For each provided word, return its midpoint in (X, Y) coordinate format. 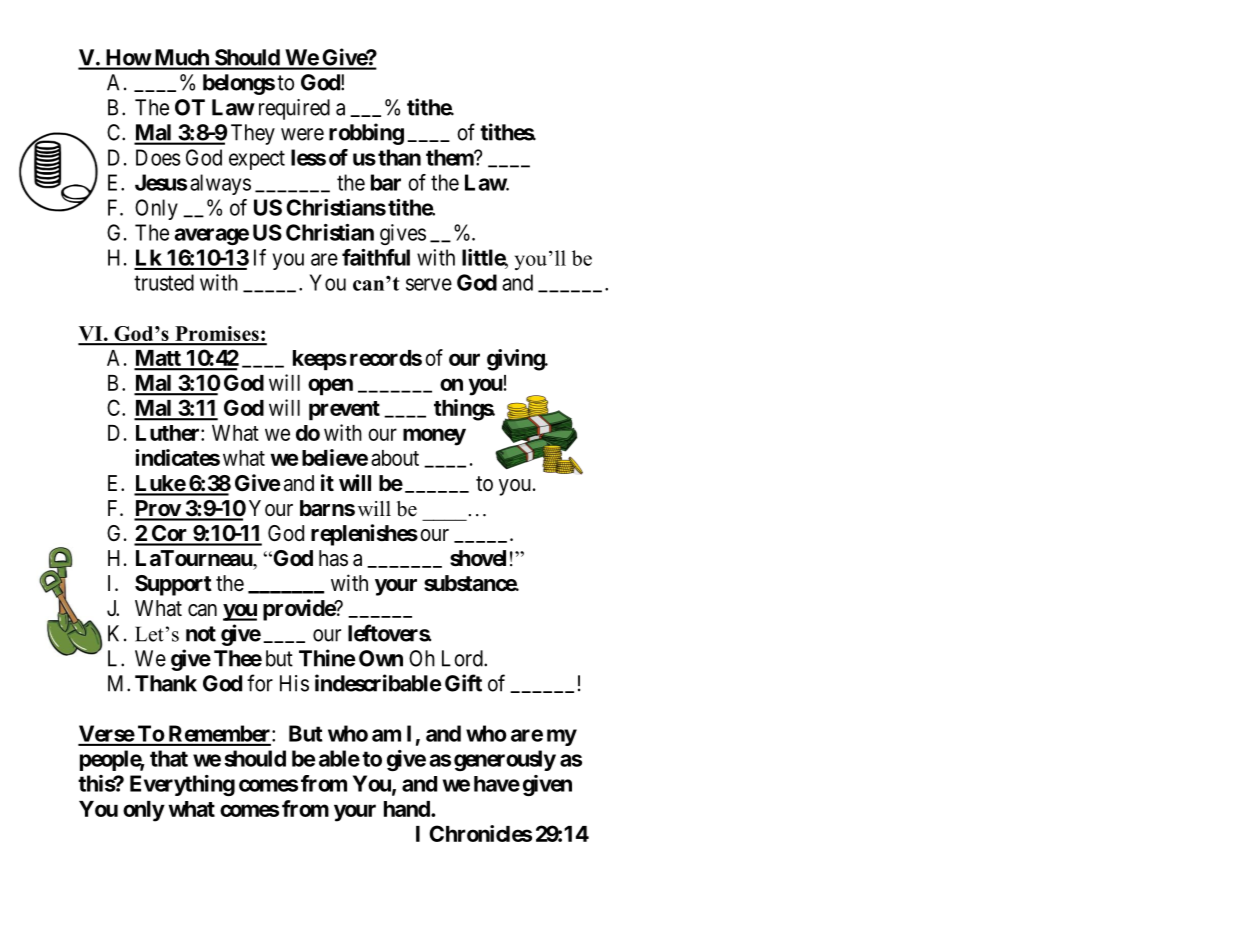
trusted (164, 282)
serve (429, 284)
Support (173, 585)
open (330, 387)
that (169, 758)
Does (158, 157)
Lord (463, 658)
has (333, 558)
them (450, 157)
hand (408, 809)
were (302, 134)
